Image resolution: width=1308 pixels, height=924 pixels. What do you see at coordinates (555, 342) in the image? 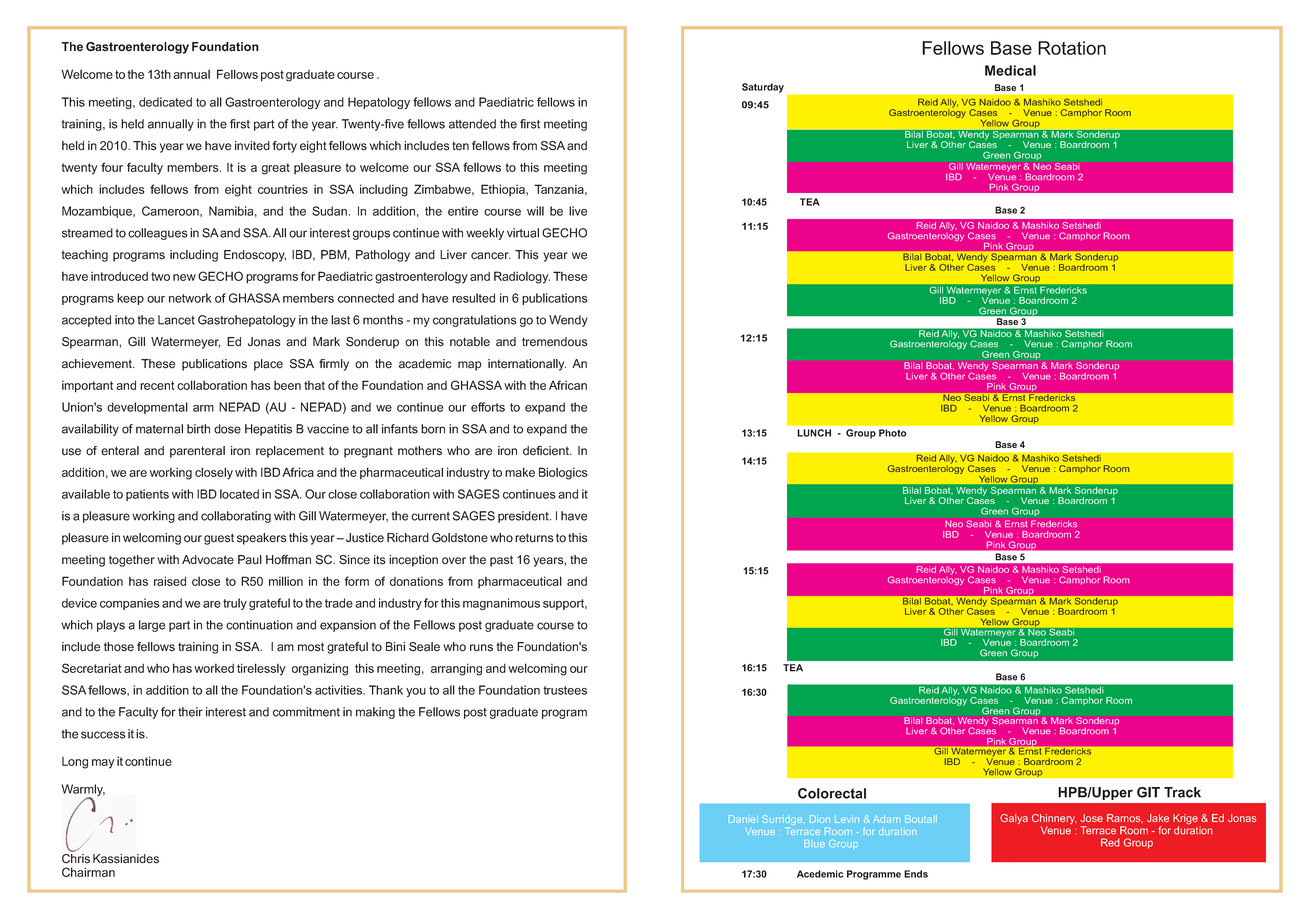
I see `tremendous` at bounding box center [555, 342].
